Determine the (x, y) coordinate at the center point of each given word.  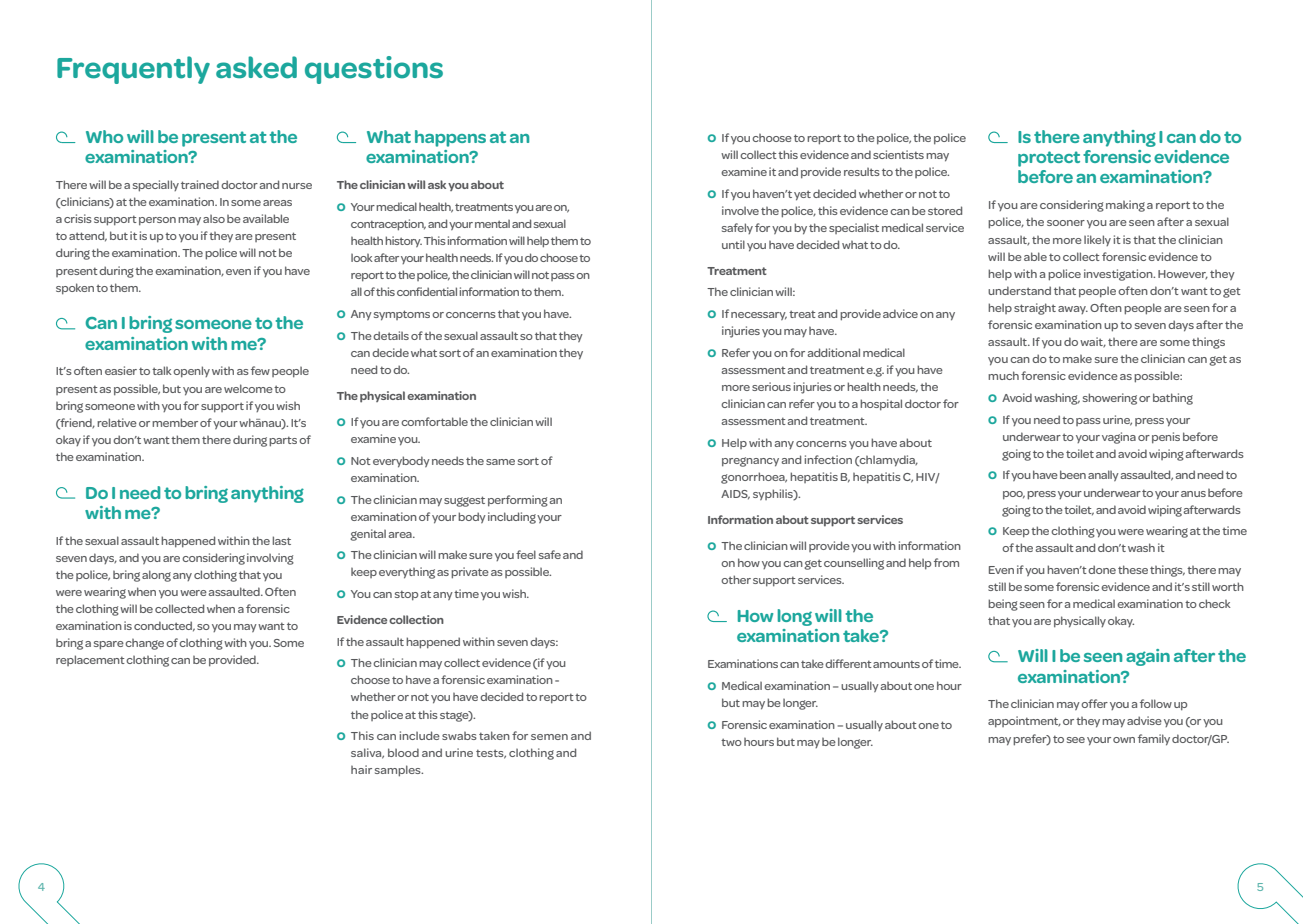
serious (771, 386)
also (214, 219)
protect (1049, 159)
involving (270, 559)
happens (450, 138)
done (1102, 569)
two (731, 742)
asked (256, 67)
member (175, 422)
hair (361, 769)
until (733, 244)
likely (1097, 240)
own (1124, 740)
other (736, 579)
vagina (1119, 438)
